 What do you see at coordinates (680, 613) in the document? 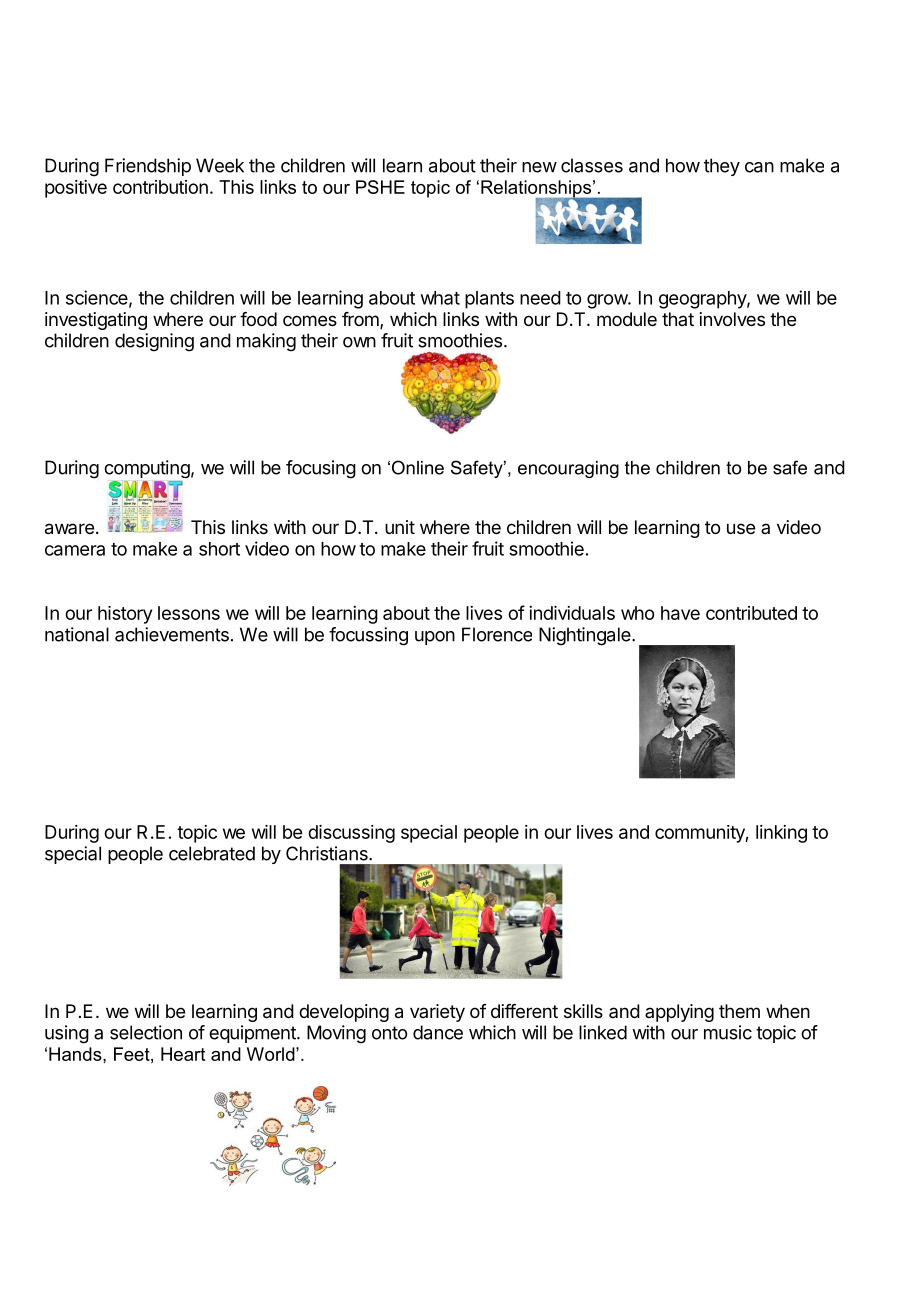
I see `have` at bounding box center [680, 613].
